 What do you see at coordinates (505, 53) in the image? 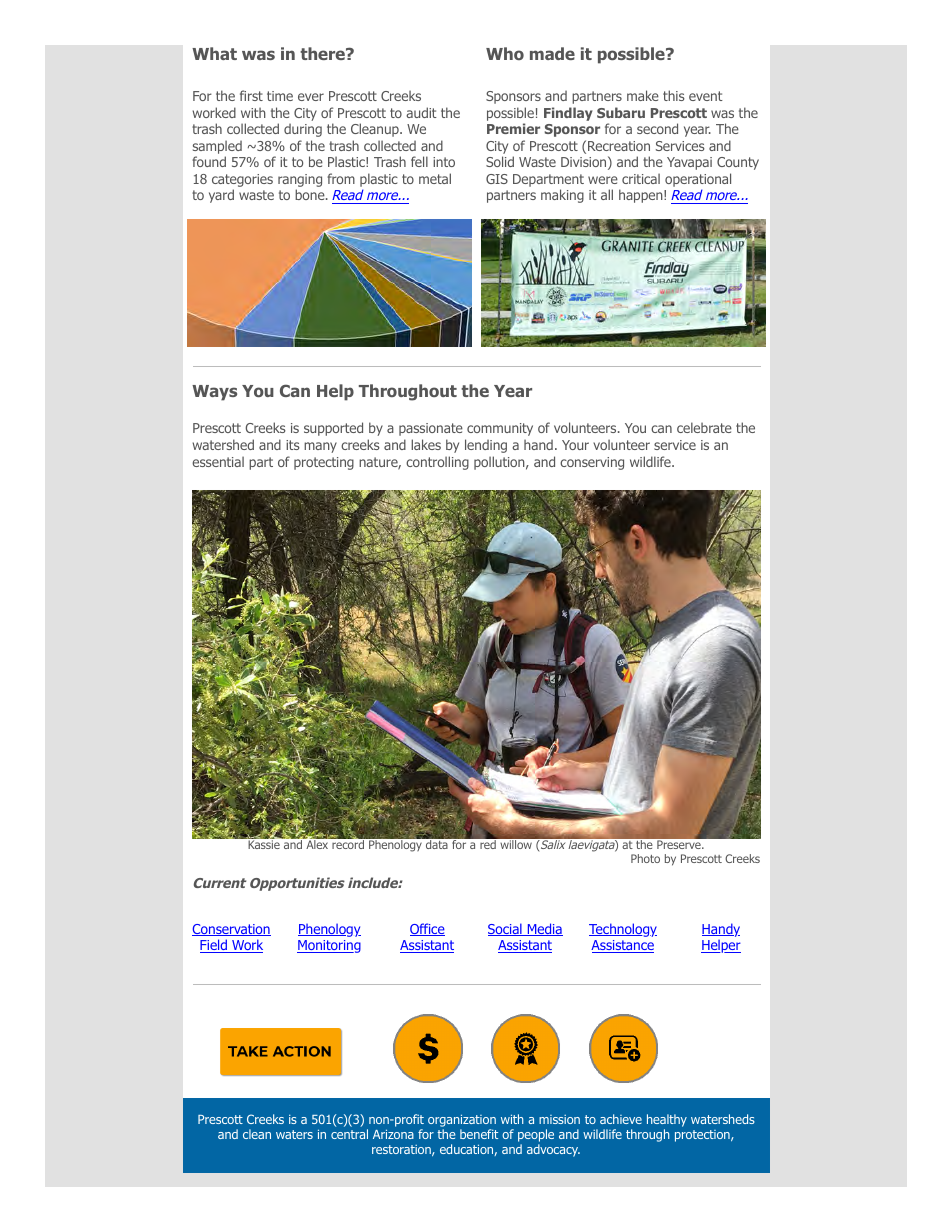
I see `Who` at bounding box center [505, 53].
